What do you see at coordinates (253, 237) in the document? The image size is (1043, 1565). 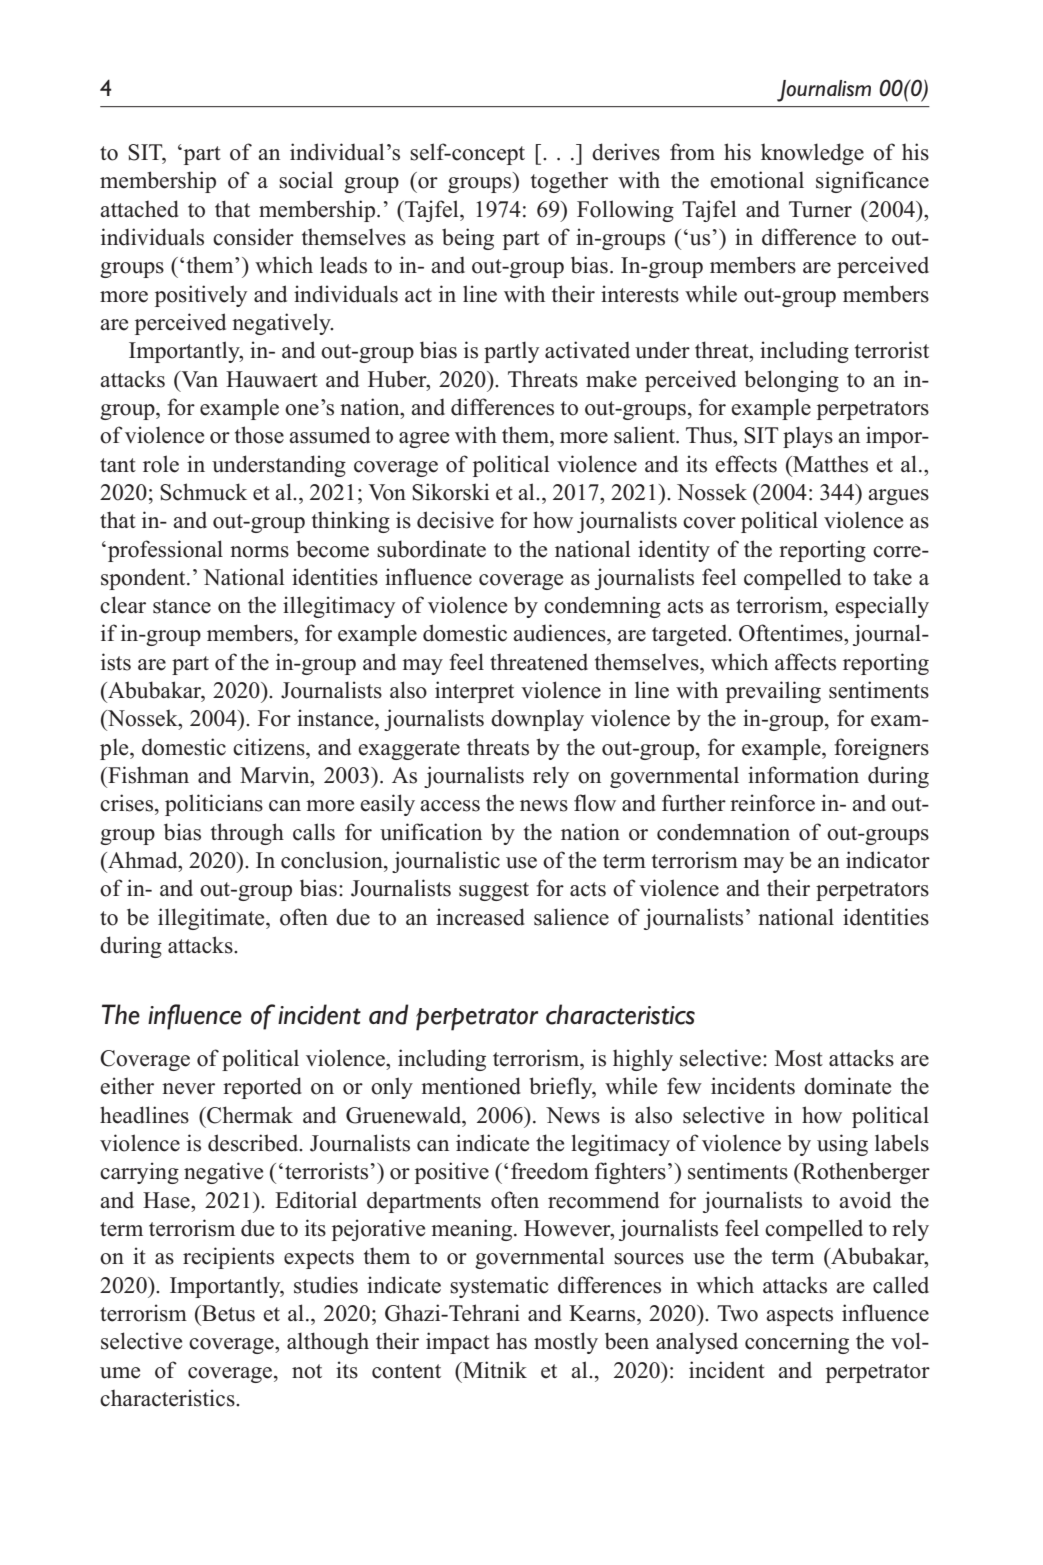 I see `consider` at bounding box center [253, 237].
